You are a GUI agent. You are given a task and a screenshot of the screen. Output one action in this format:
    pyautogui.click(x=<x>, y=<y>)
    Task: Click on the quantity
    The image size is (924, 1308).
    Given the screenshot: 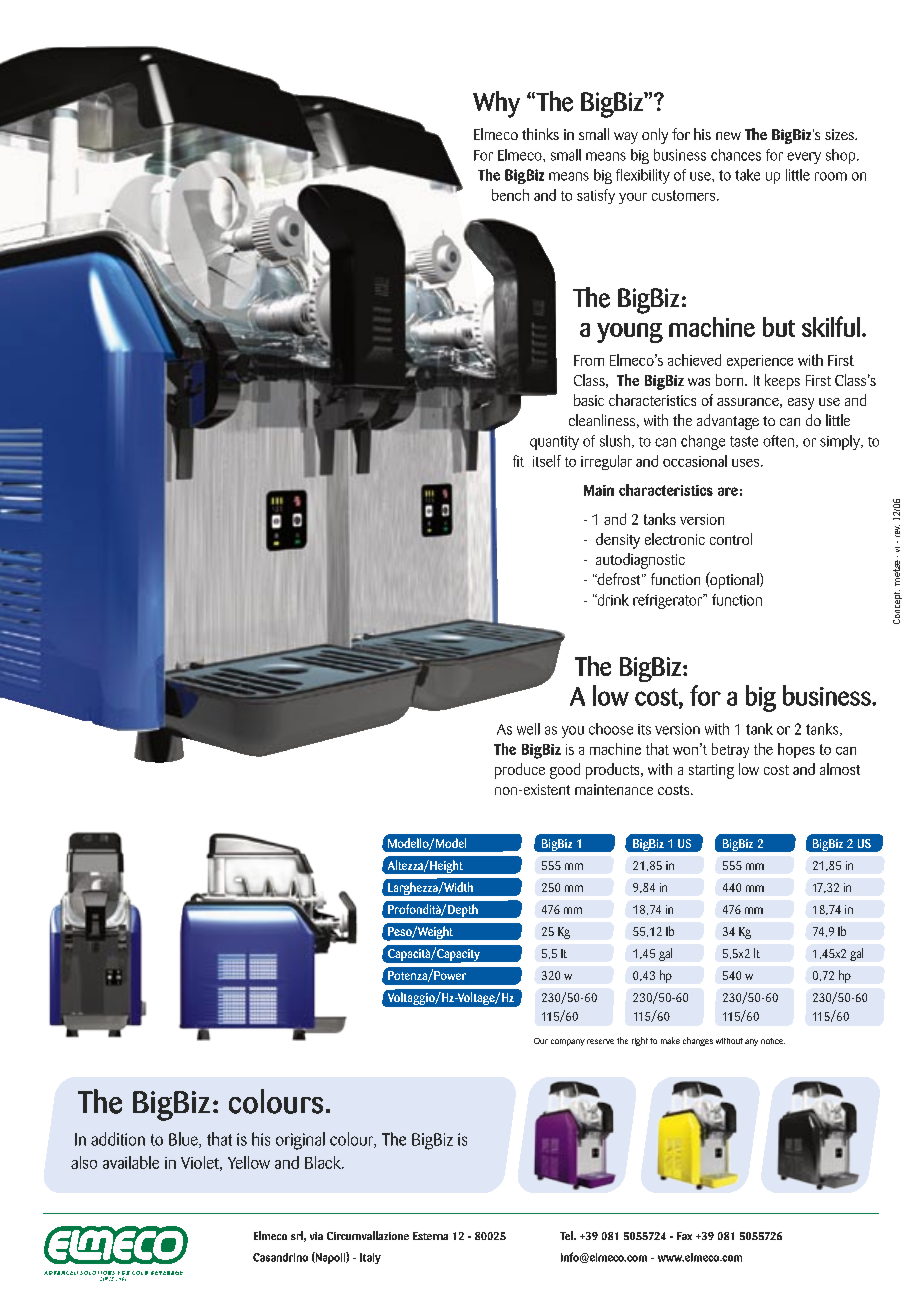 What is the action you would take?
    pyautogui.click(x=554, y=443)
